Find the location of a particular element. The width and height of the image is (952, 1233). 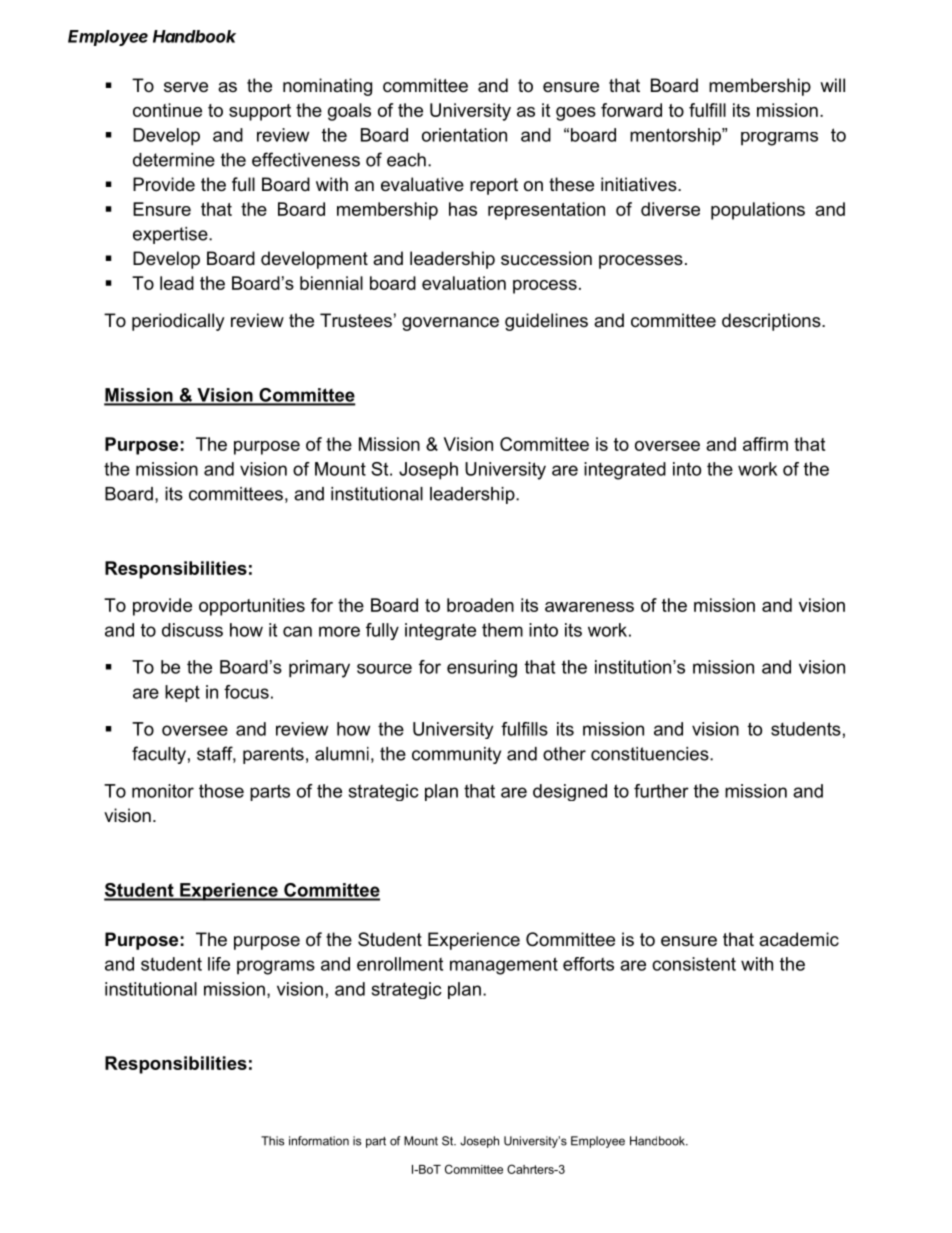

support is located at coordinates (260, 112).
